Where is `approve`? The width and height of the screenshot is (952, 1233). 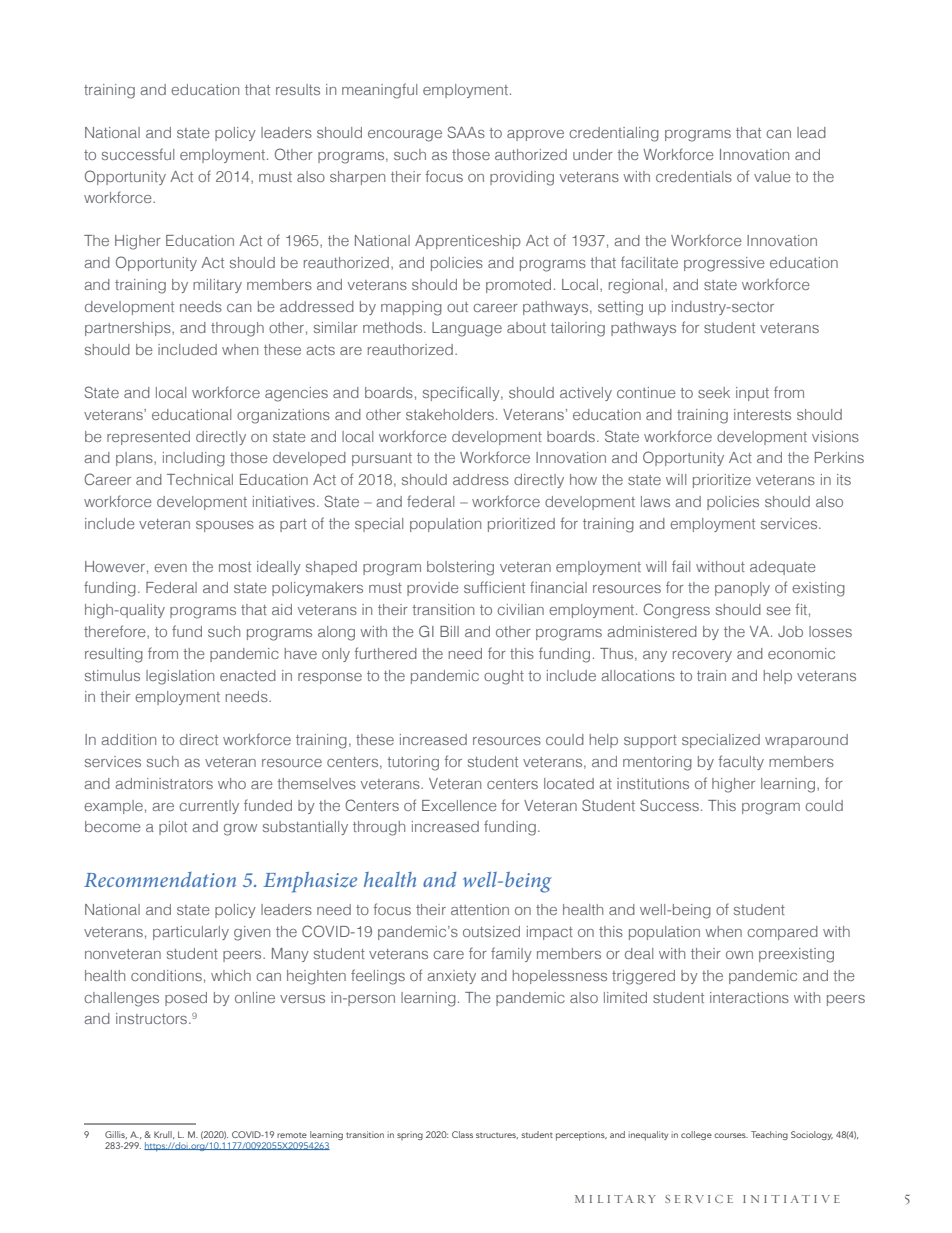
approve is located at coordinates (535, 135).
